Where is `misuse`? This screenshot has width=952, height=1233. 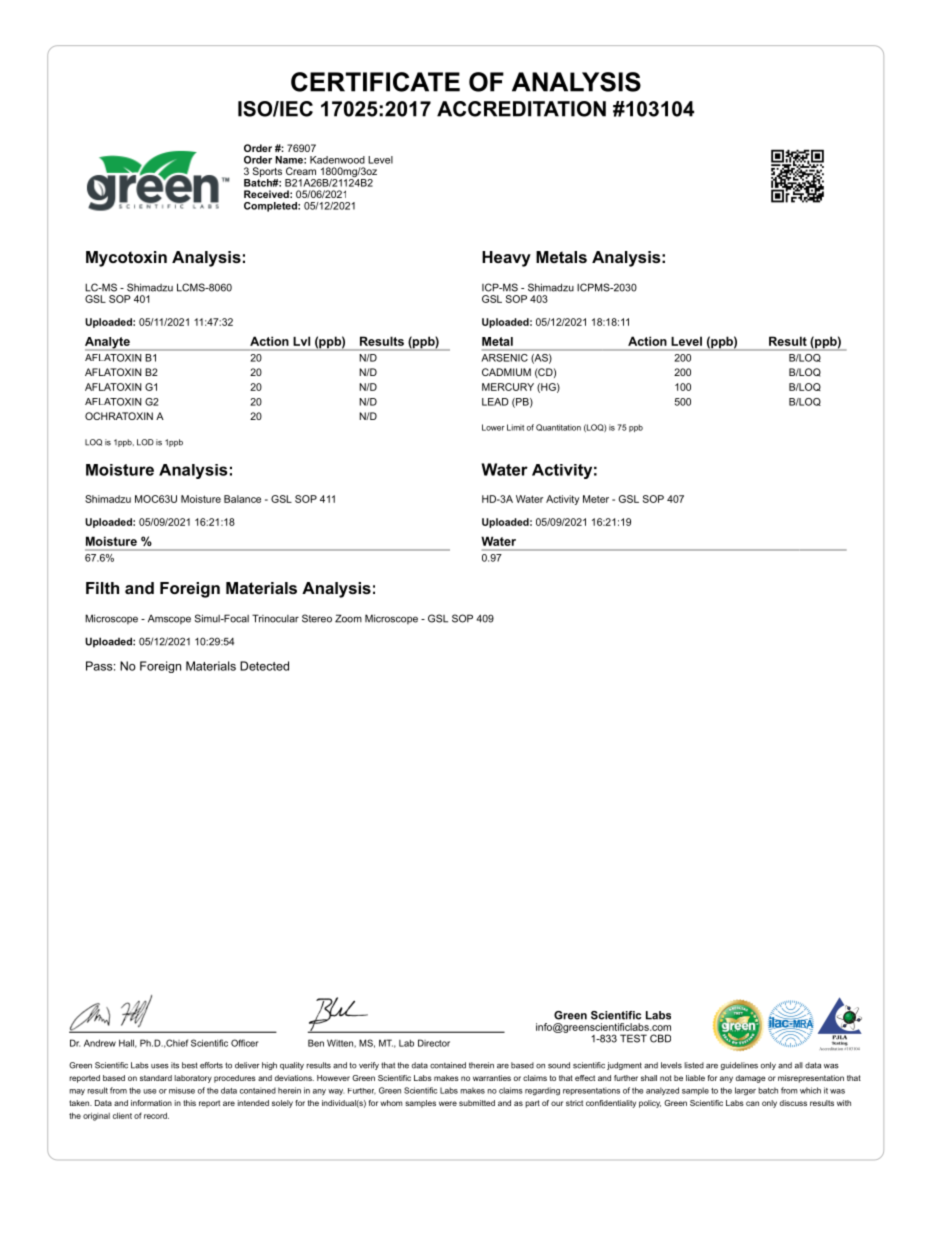
misuse is located at coordinates (182, 1090).
